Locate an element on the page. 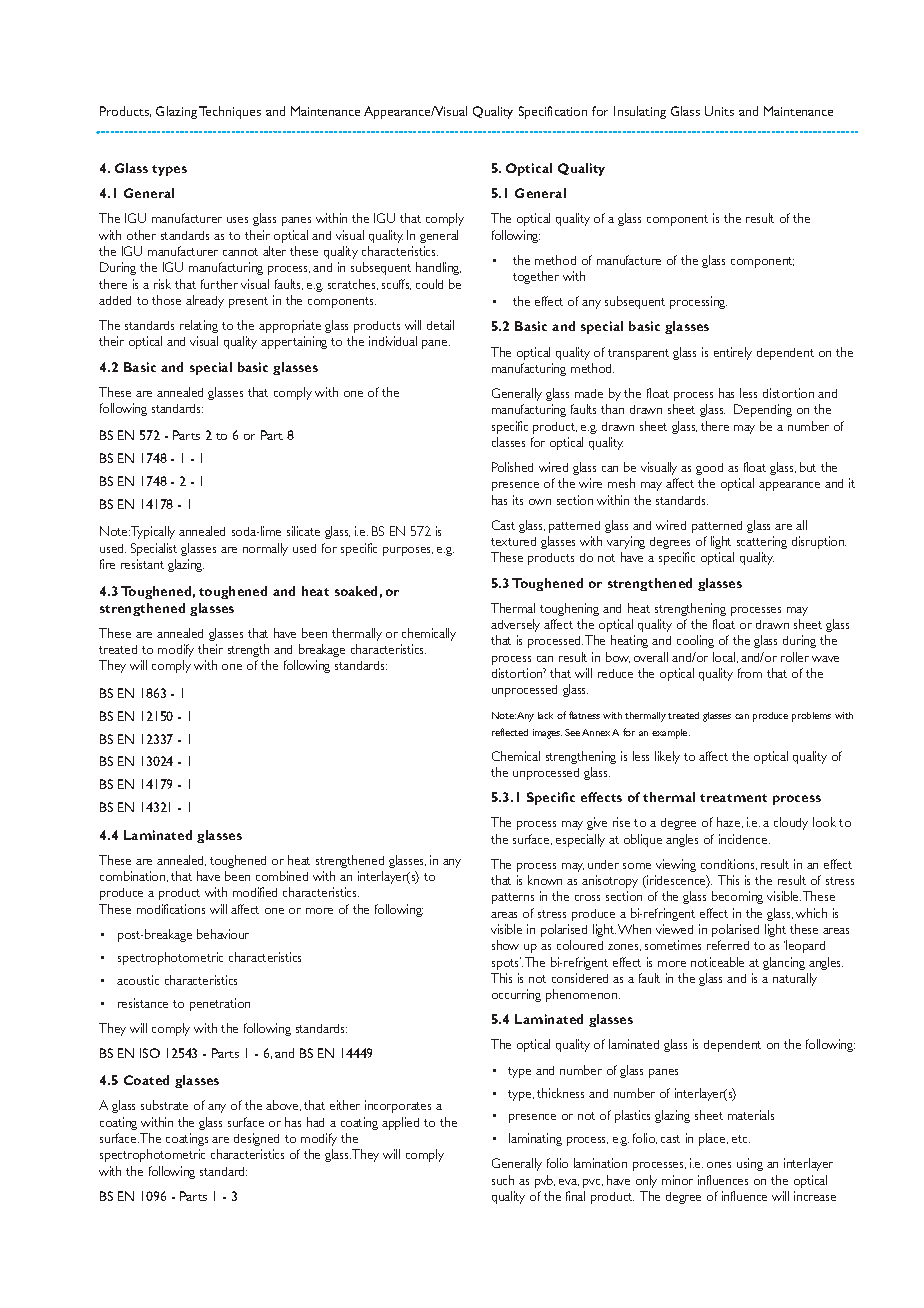 The width and height of the document is (924, 1308). Techniques is located at coordinates (230, 112).
